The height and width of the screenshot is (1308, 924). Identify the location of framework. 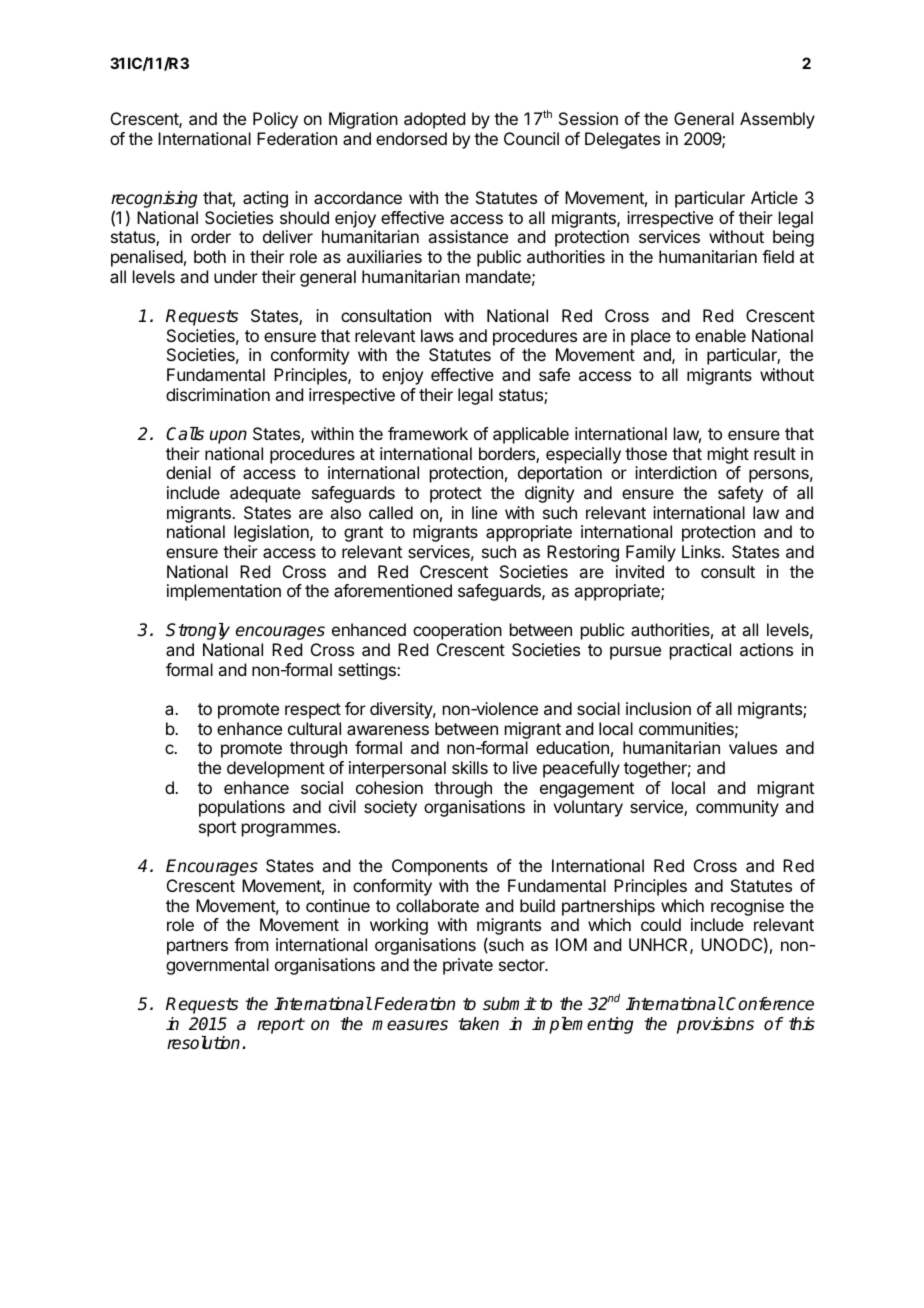
(428, 433).
